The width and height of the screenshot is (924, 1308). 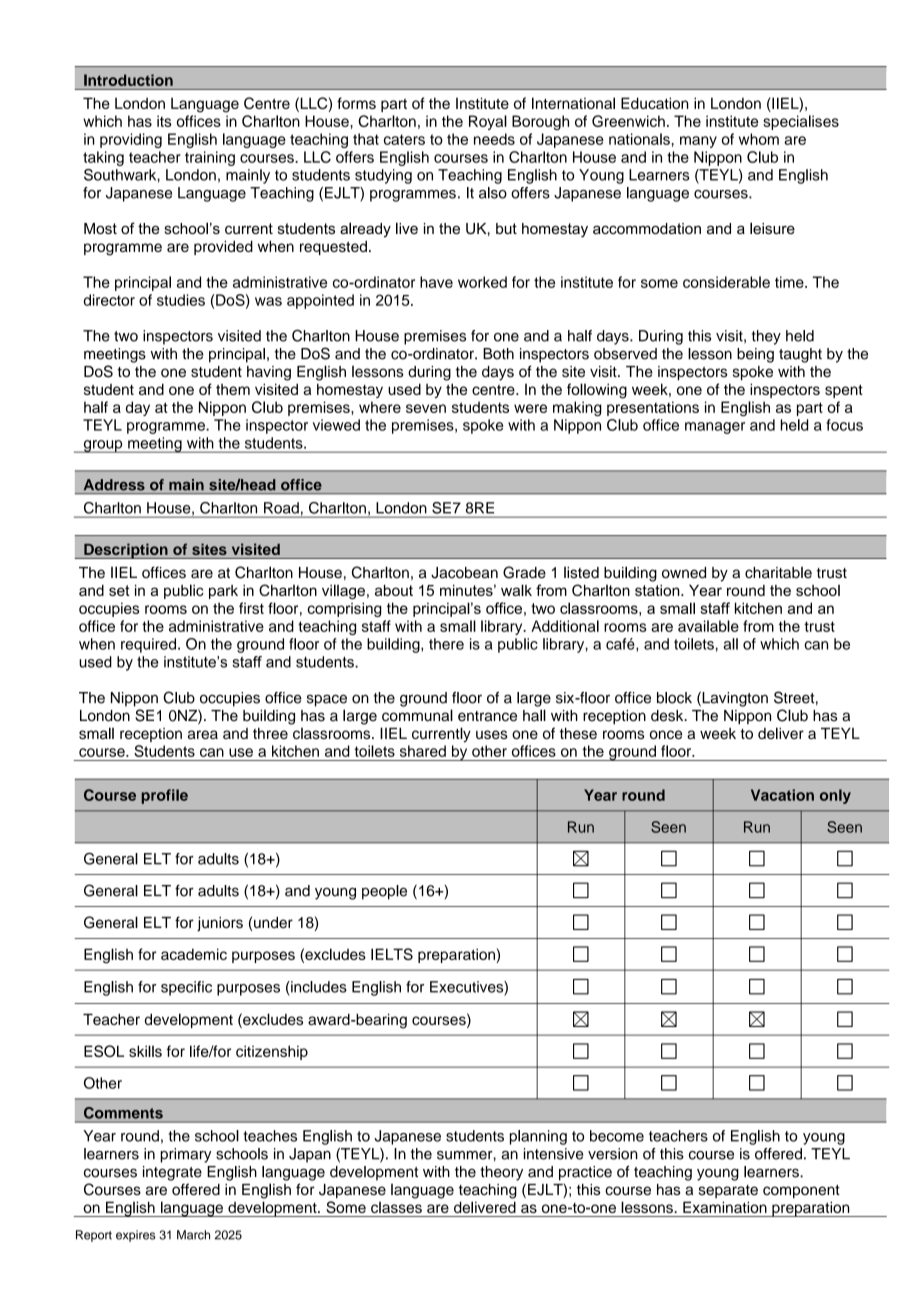 I want to click on separate, so click(x=728, y=1191).
